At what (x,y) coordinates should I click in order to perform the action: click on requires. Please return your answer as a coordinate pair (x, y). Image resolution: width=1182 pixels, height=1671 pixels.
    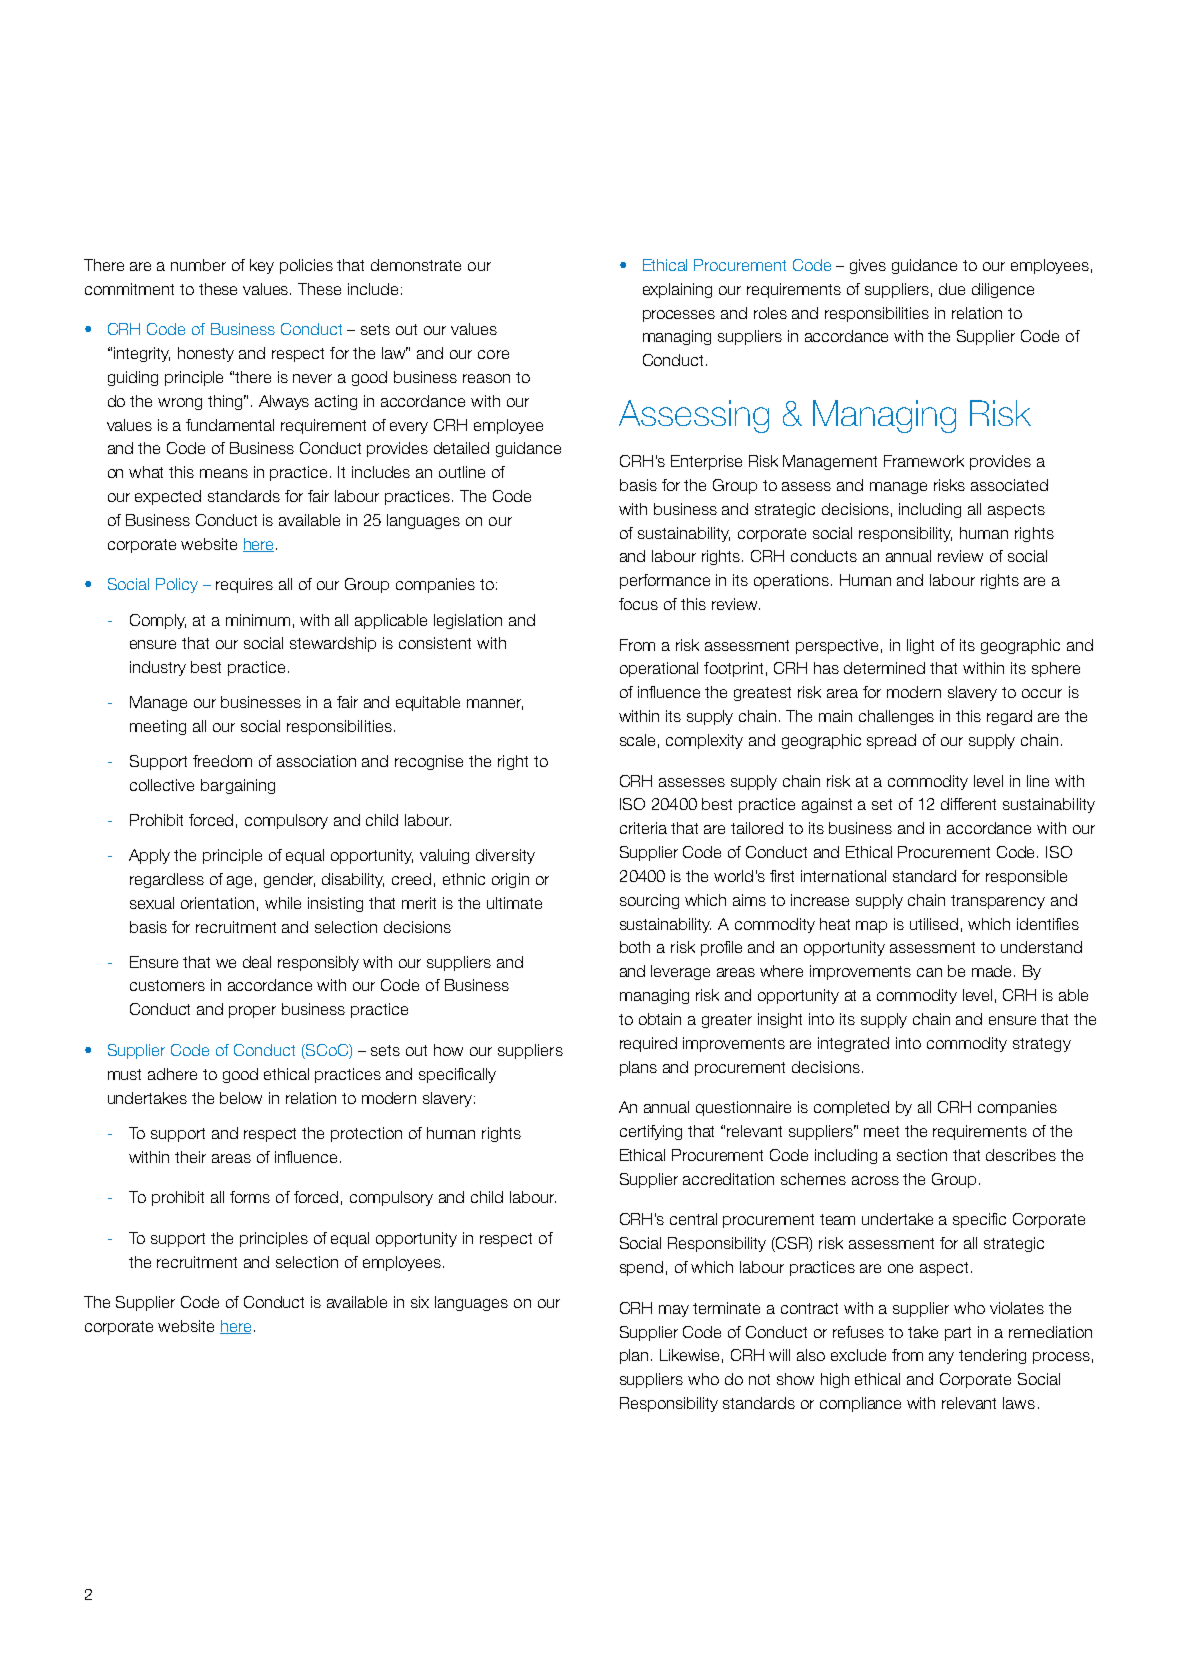
    Looking at the image, I should click on (244, 585).
